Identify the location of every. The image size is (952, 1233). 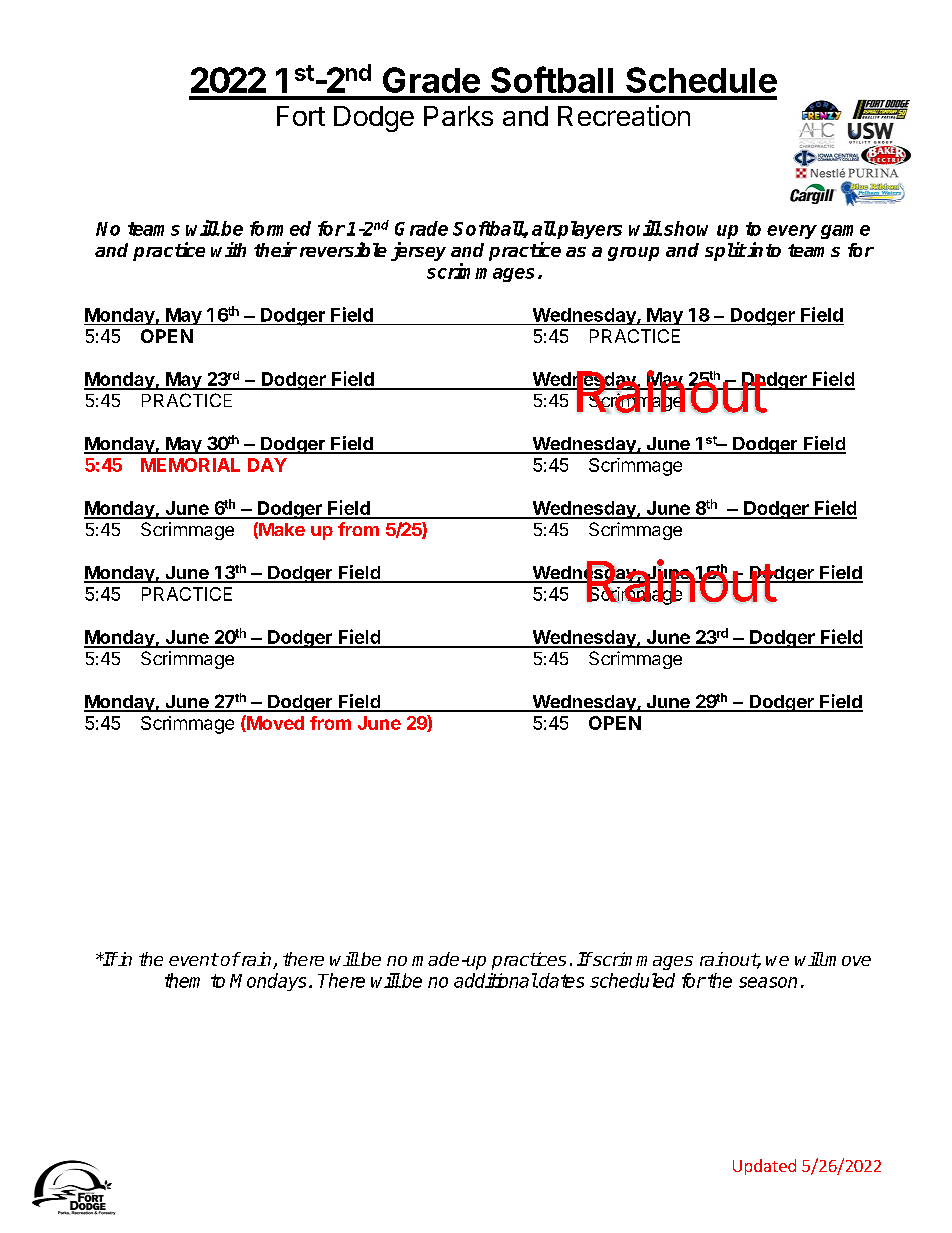
(792, 232).
